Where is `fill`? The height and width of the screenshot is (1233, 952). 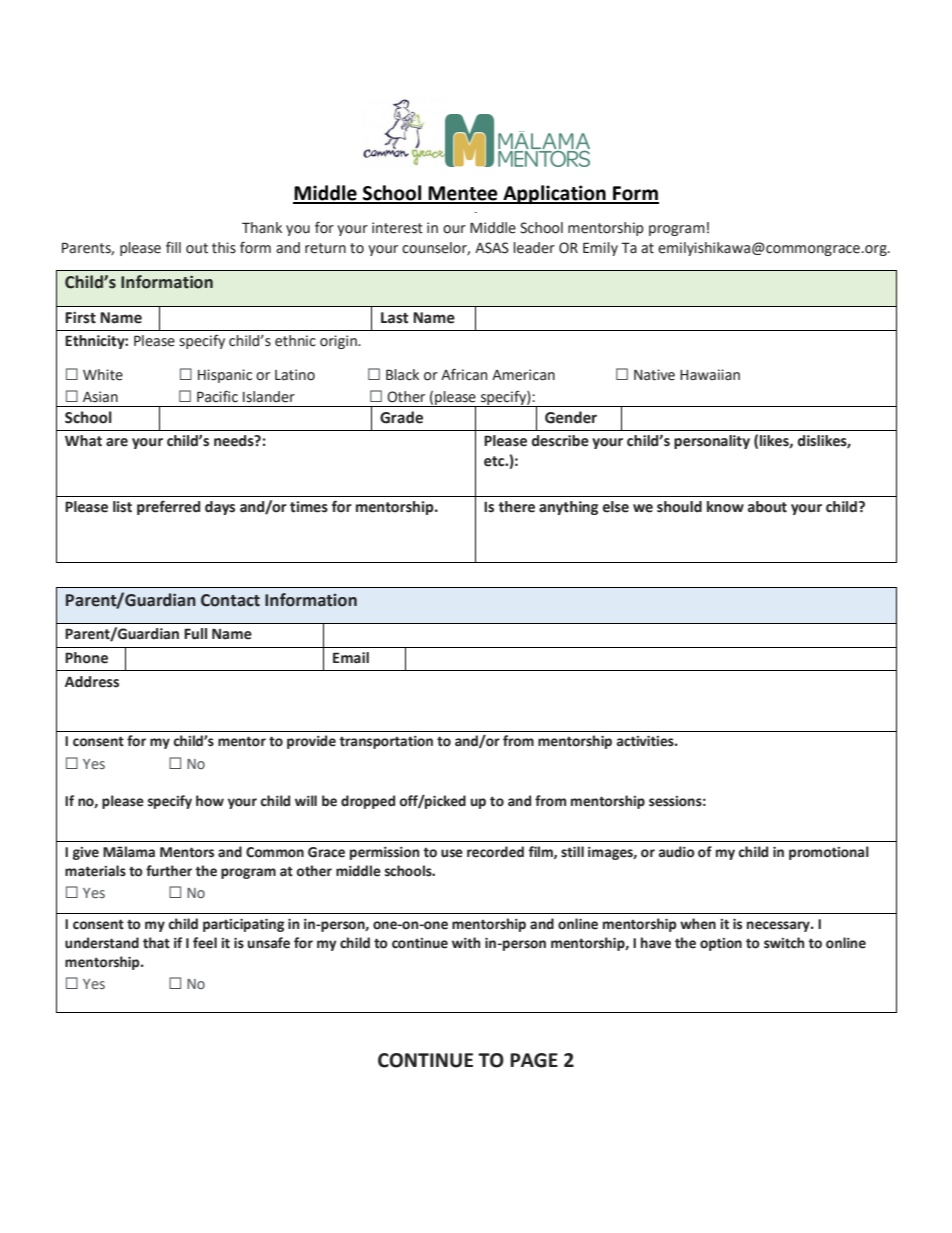
fill is located at coordinates (173, 247).
